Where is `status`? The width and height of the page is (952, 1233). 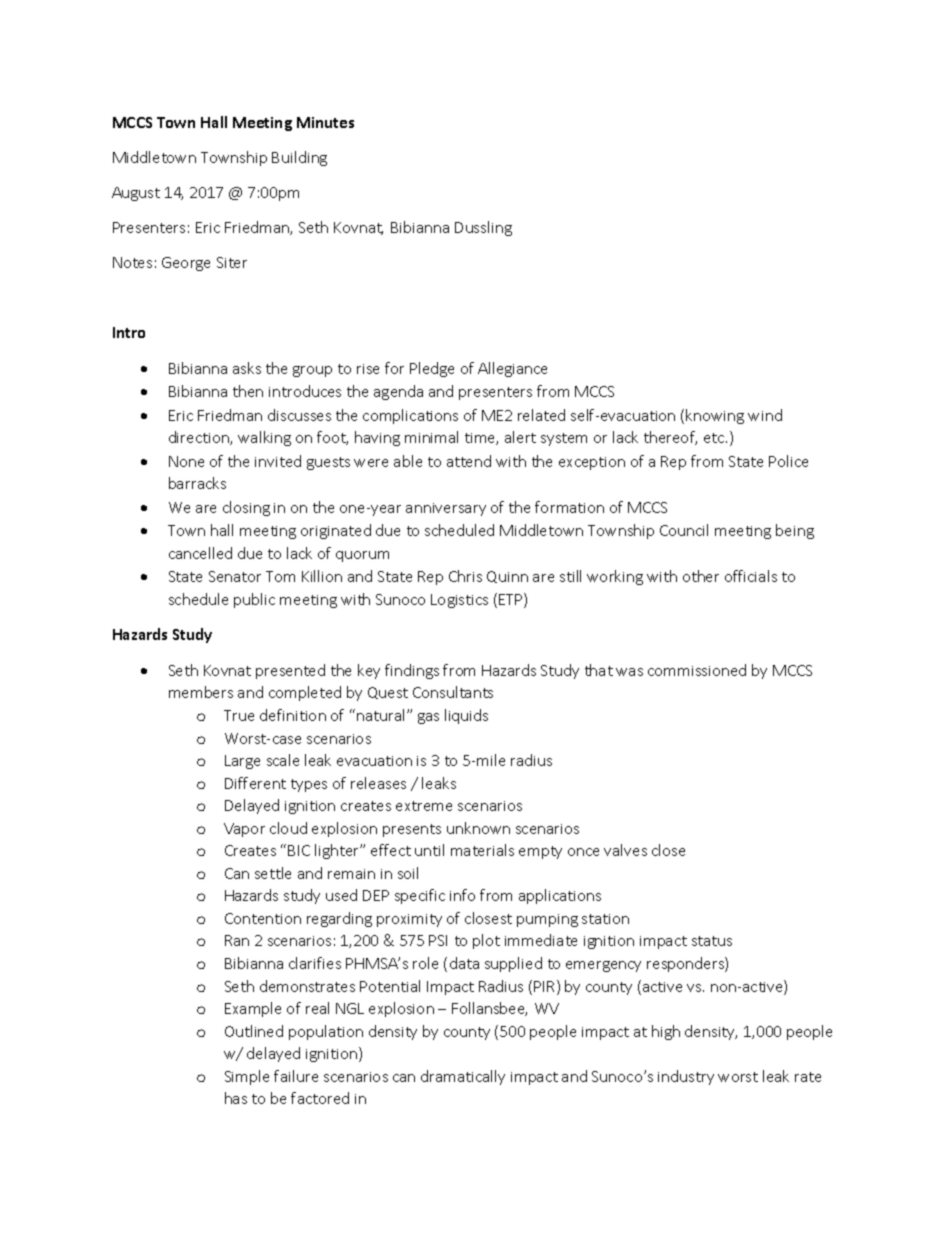 status is located at coordinates (712, 941).
